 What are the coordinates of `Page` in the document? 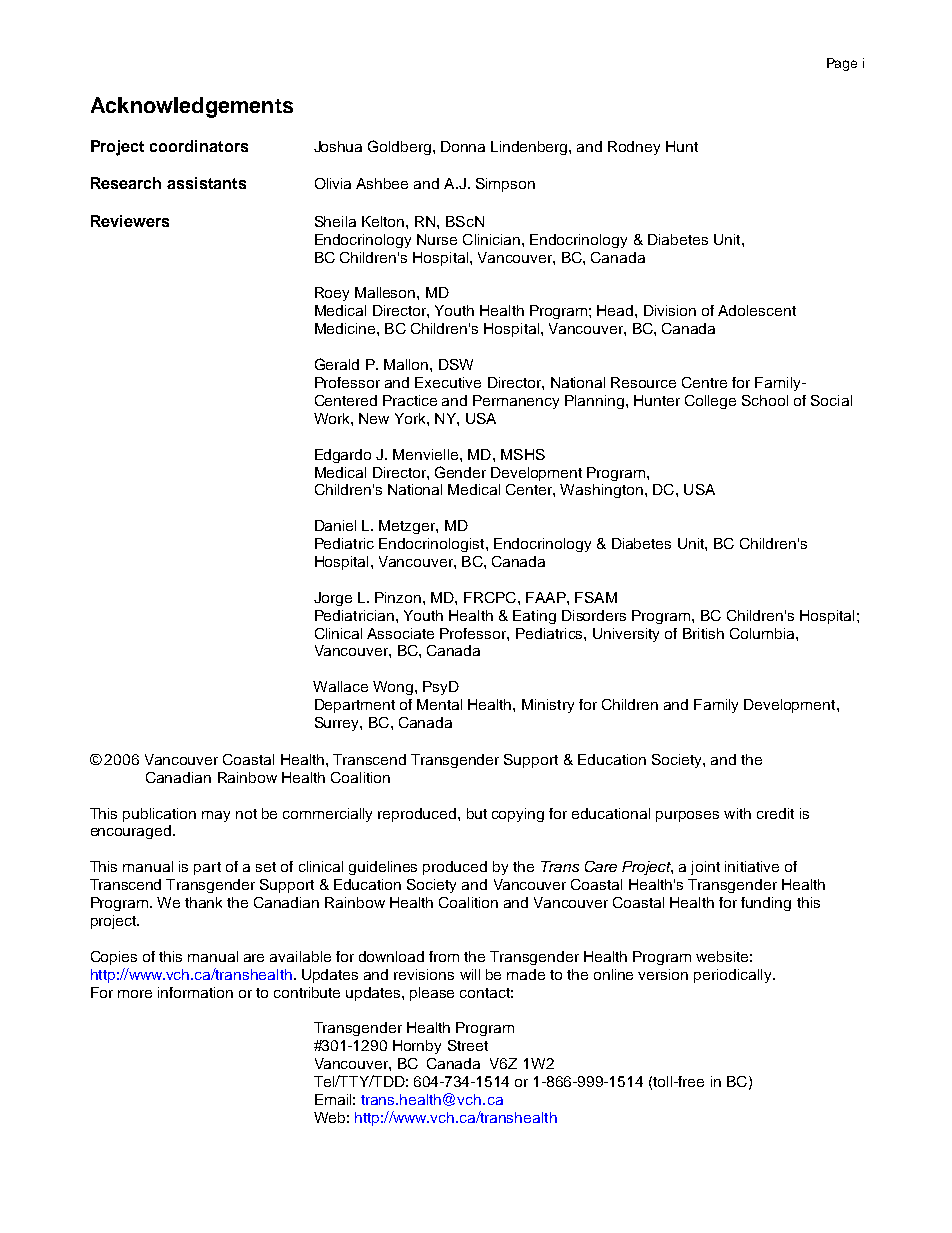 It's located at (842, 64).
